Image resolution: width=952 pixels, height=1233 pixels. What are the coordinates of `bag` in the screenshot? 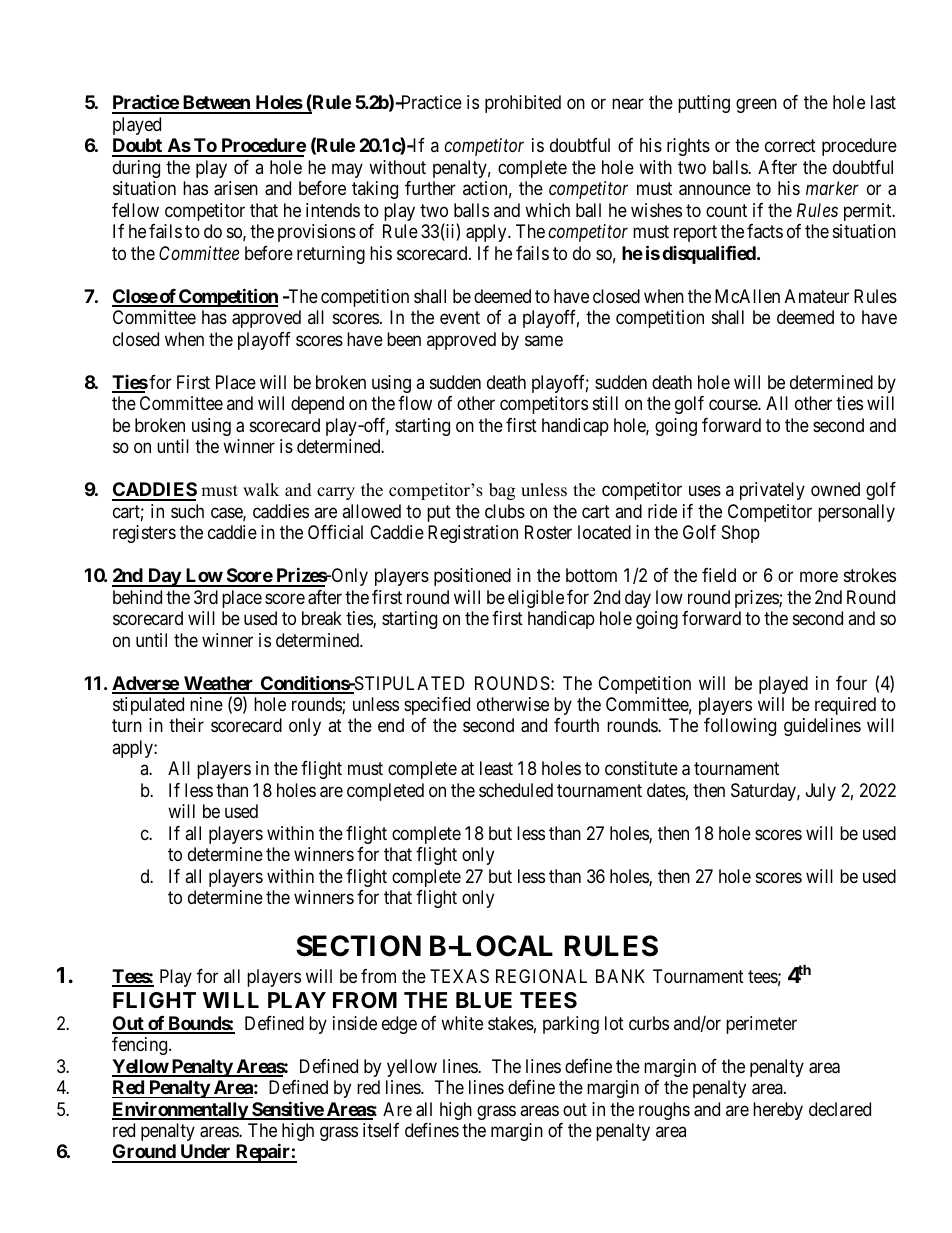 It's located at (502, 491).
